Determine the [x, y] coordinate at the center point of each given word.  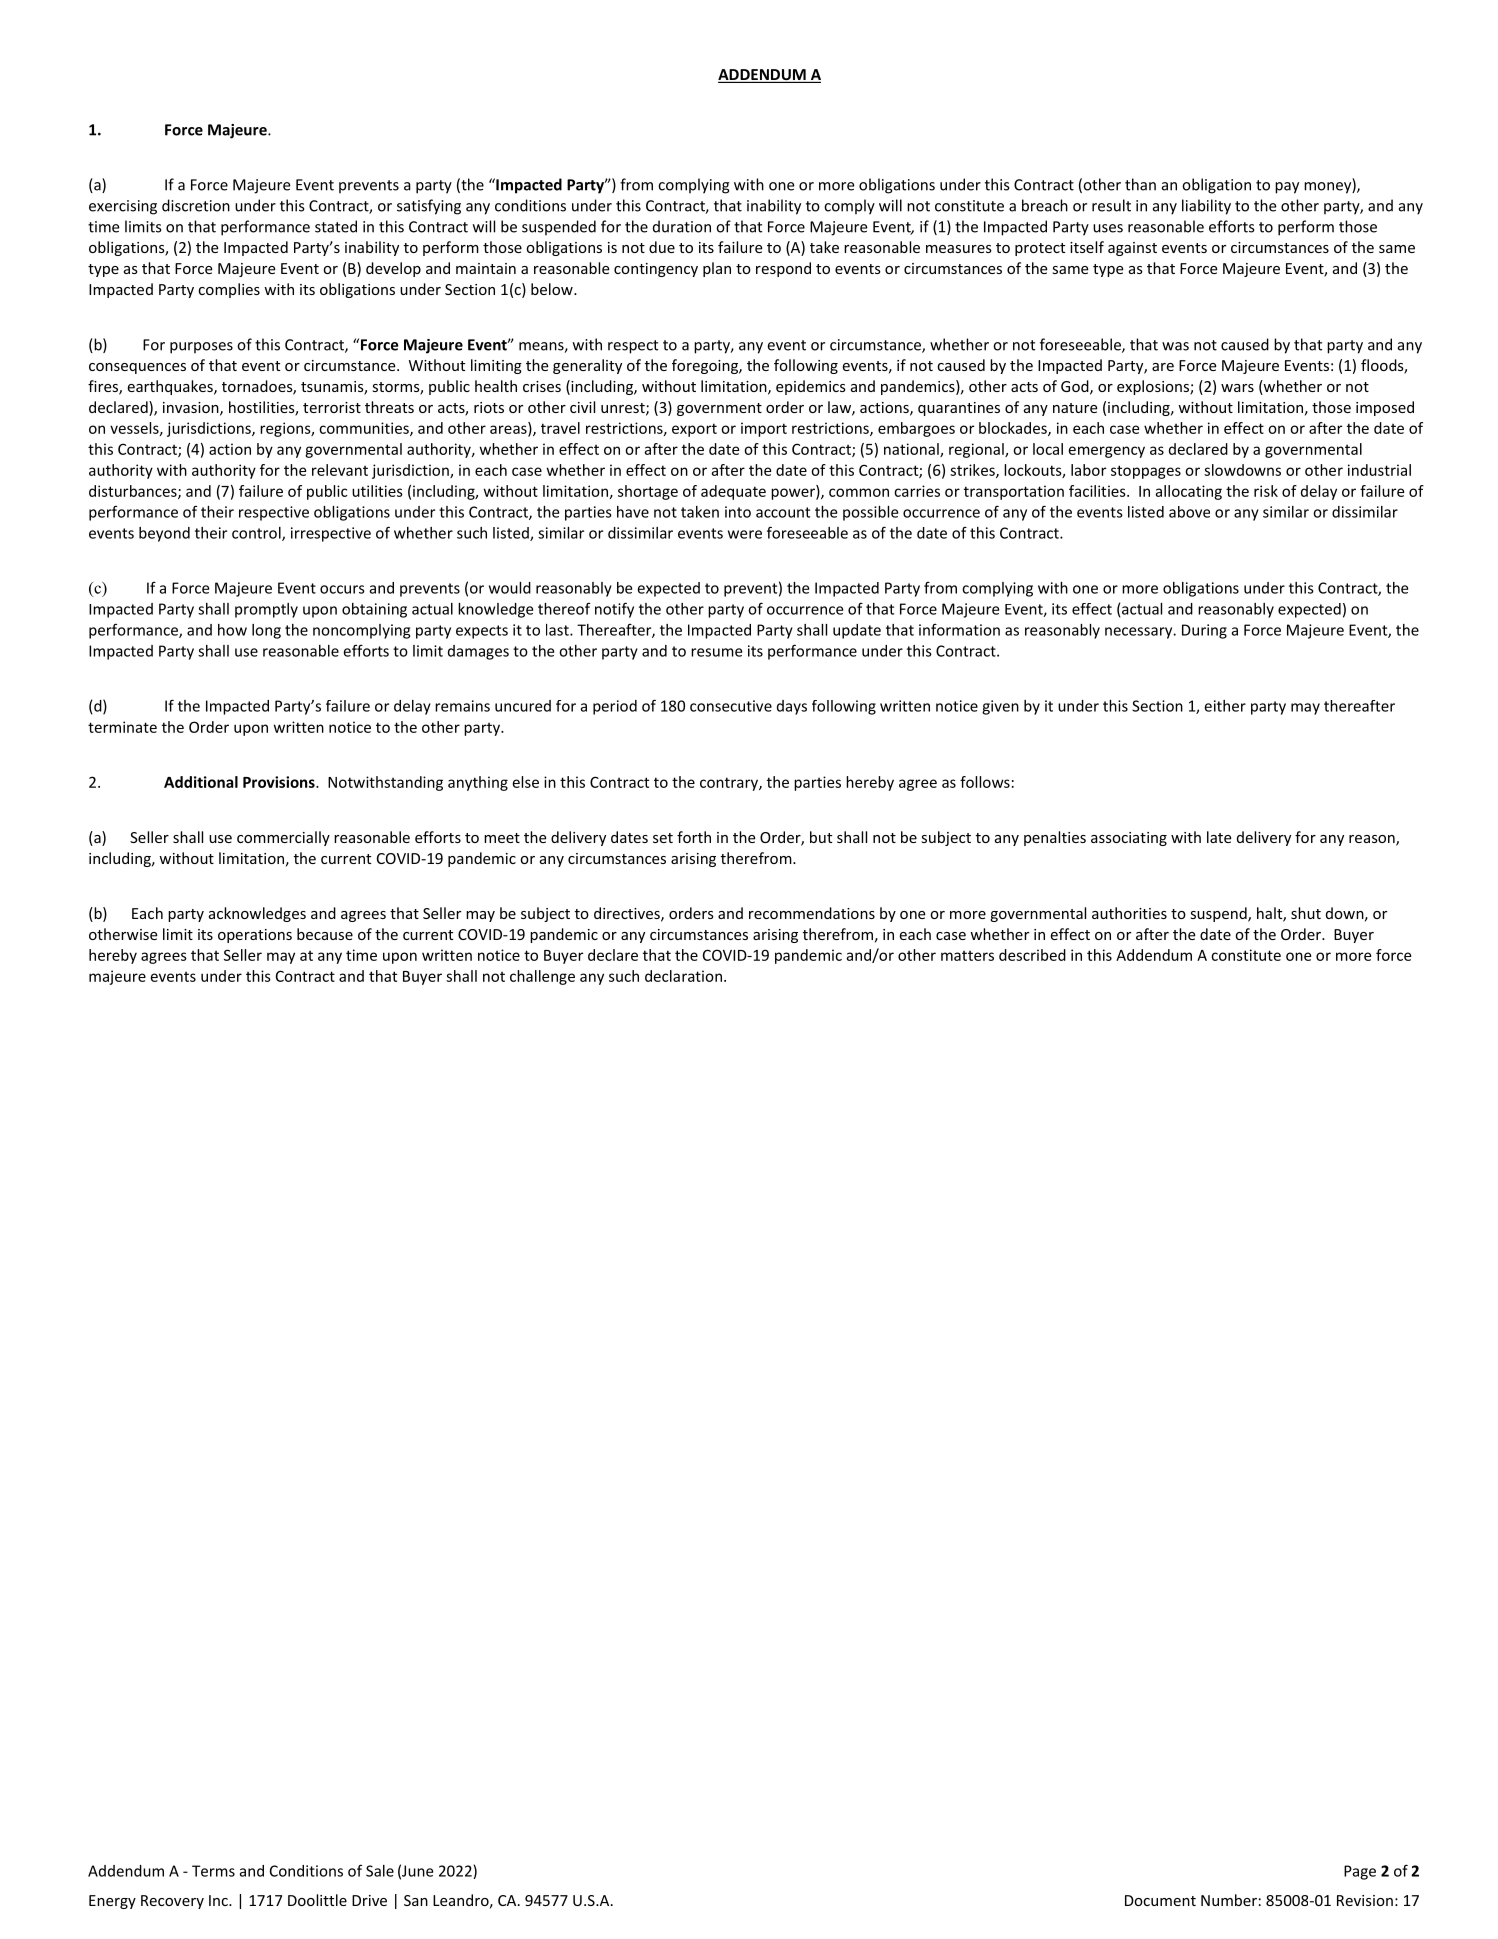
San [416, 1900]
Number [1229, 1900]
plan [717, 269]
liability [1206, 207]
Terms [213, 1871]
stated [336, 226]
